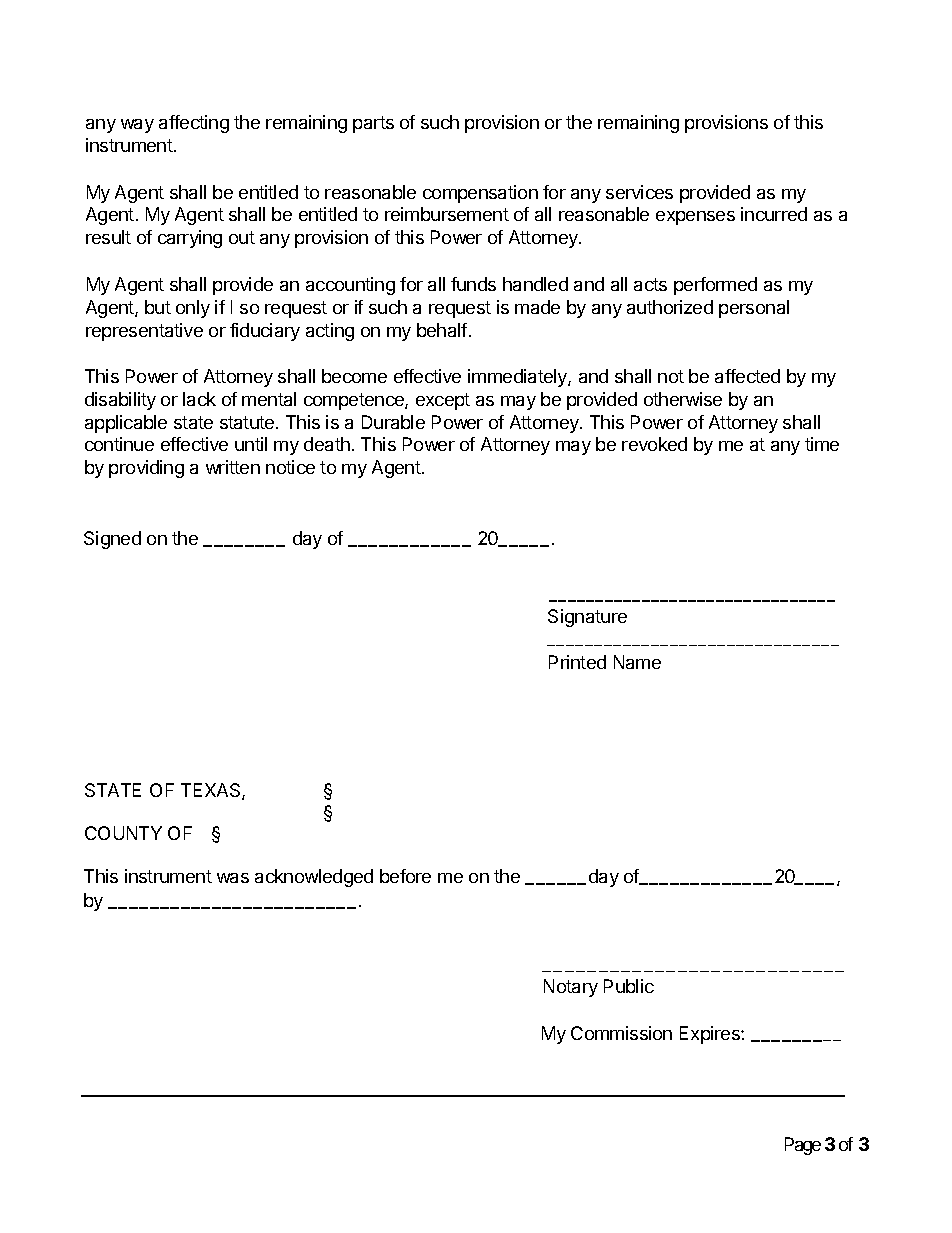 This page has width=952, height=1233. Describe the element at coordinates (747, 376) in the page. I see `affected` at that location.
